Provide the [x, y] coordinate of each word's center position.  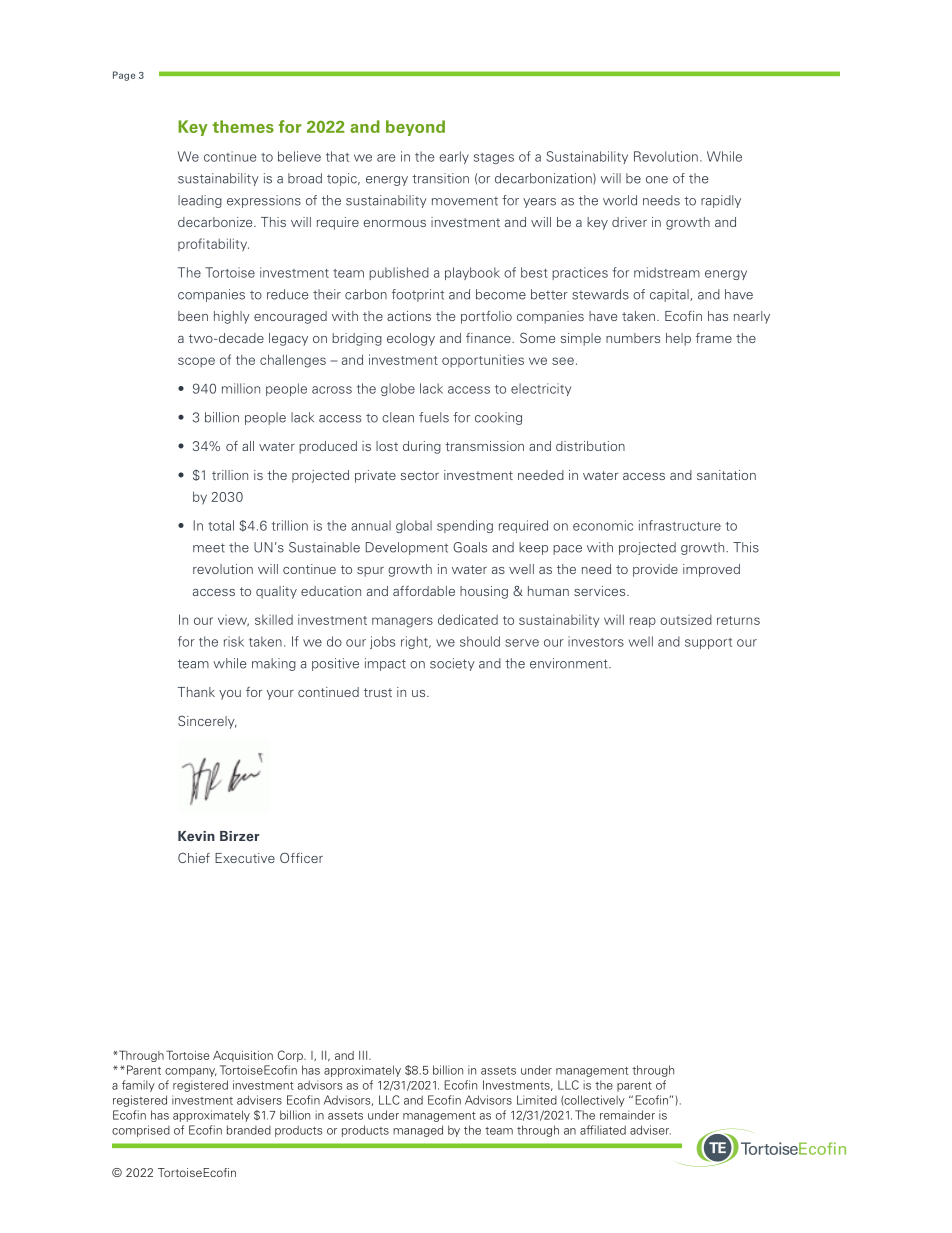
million [241, 388]
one [657, 180]
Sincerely [207, 722]
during [422, 447]
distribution [590, 446]
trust [378, 692]
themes [243, 126]
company [191, 1072]
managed [418, 1131]
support [708, 643]
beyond [415, 128]
